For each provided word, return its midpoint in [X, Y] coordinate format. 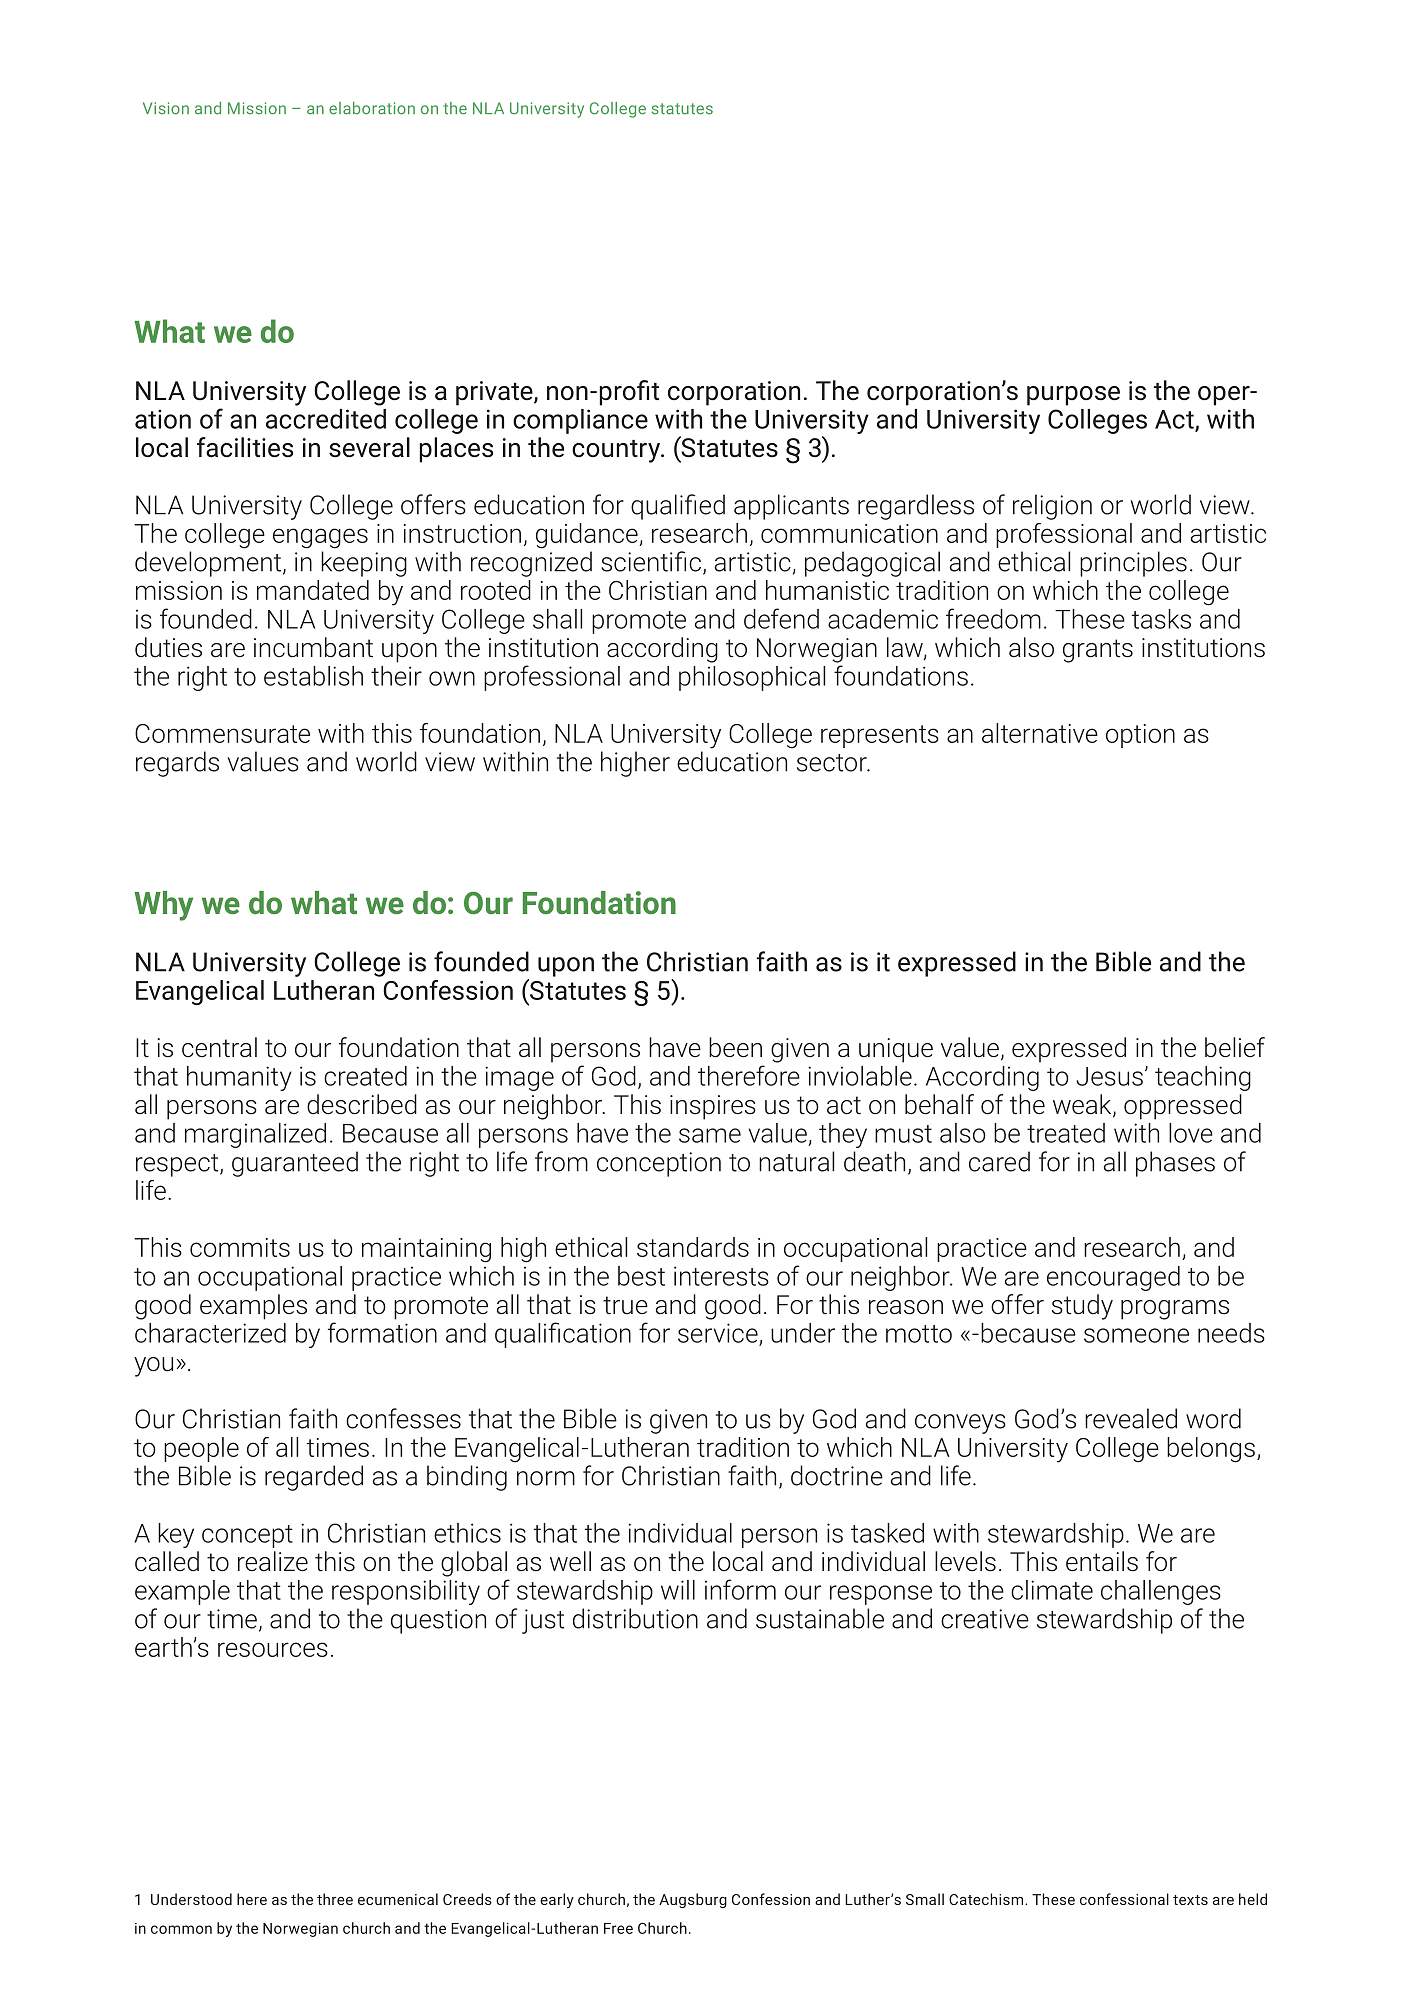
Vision [166, 108]
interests [721, 1276]
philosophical [752, 678]
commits [240, 1247]
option [1140, 736]
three [335, 1899]
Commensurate [222, 733]
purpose [1073, 396]
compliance [580, 421]
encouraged [1113, 1278]
